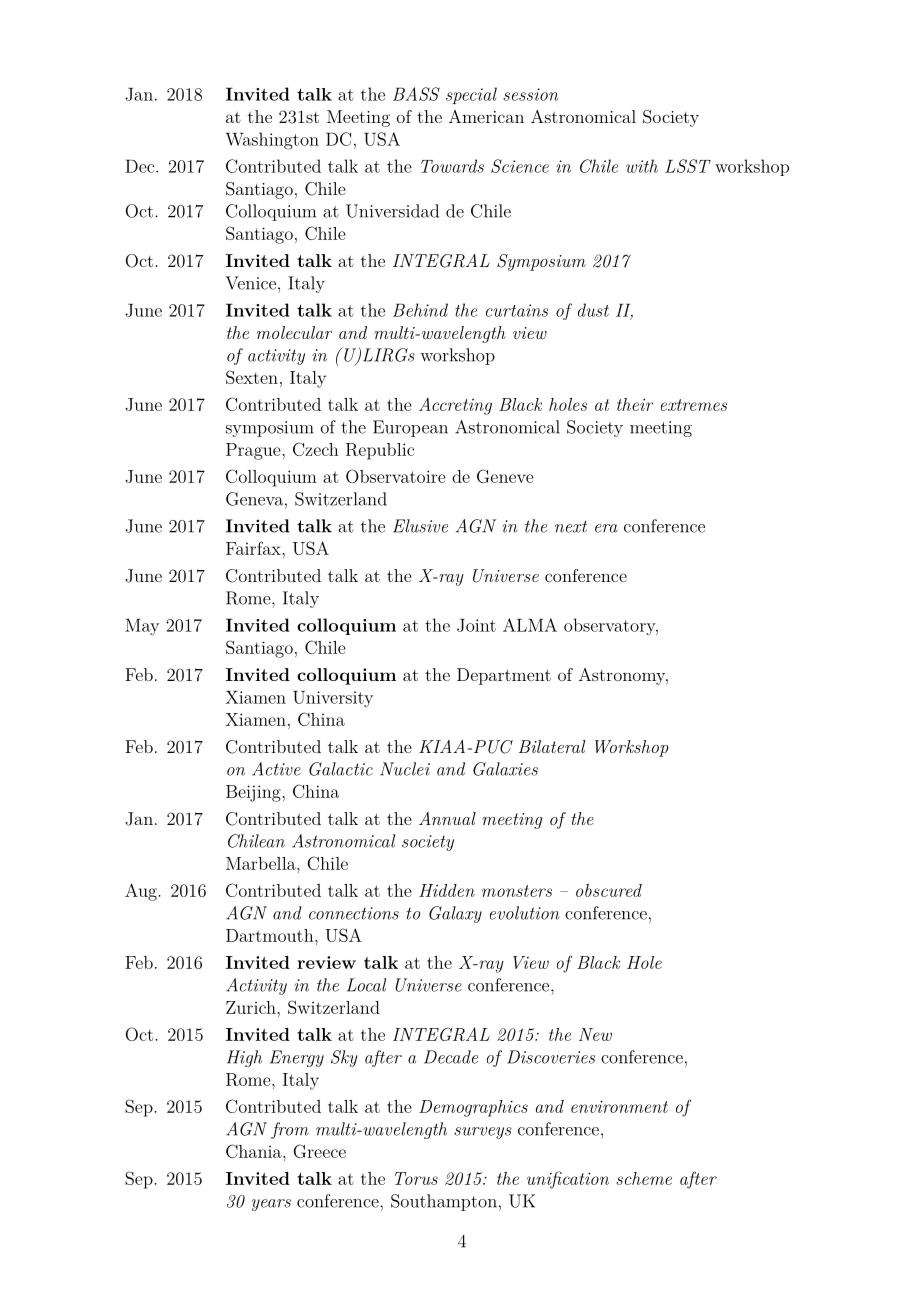 The image size is (924, 1308). What do you see at coordinates (642, 166) in the screenshot?
I see `with` at bounding box center [642, 166].
